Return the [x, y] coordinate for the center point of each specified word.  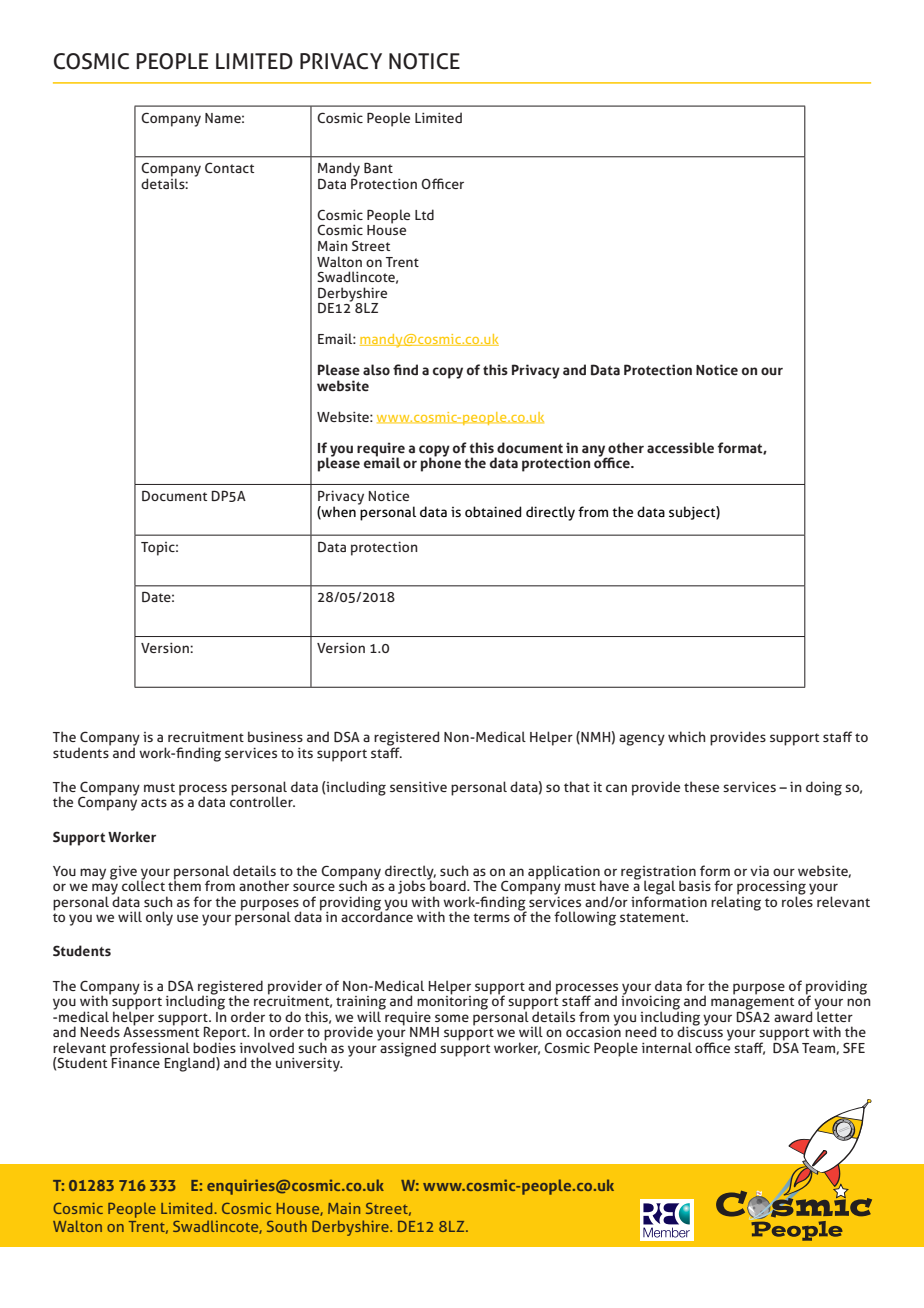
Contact [229, 168]
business [275, 736]
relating [736, 902]
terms [491, 917]
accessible [680, 448]
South [287, 1226]
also [376, 370]
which [686, 736]
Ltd [424, 214]
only [159, 918]
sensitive [418, 787]
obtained [493, 511]
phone [441, 464]
